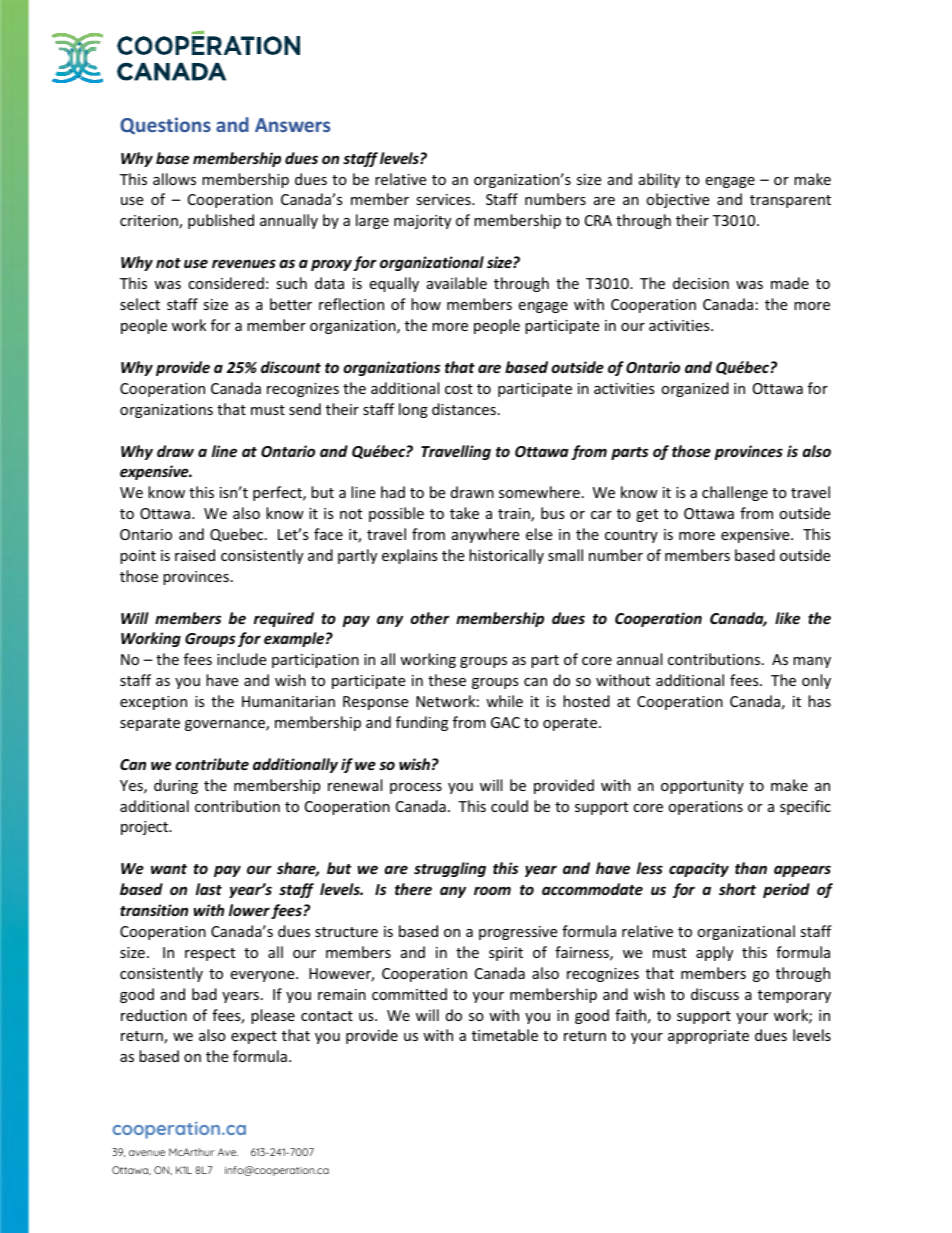 This screenshot has width=952, height=1233. I want to click on room, so click(492, 890).
